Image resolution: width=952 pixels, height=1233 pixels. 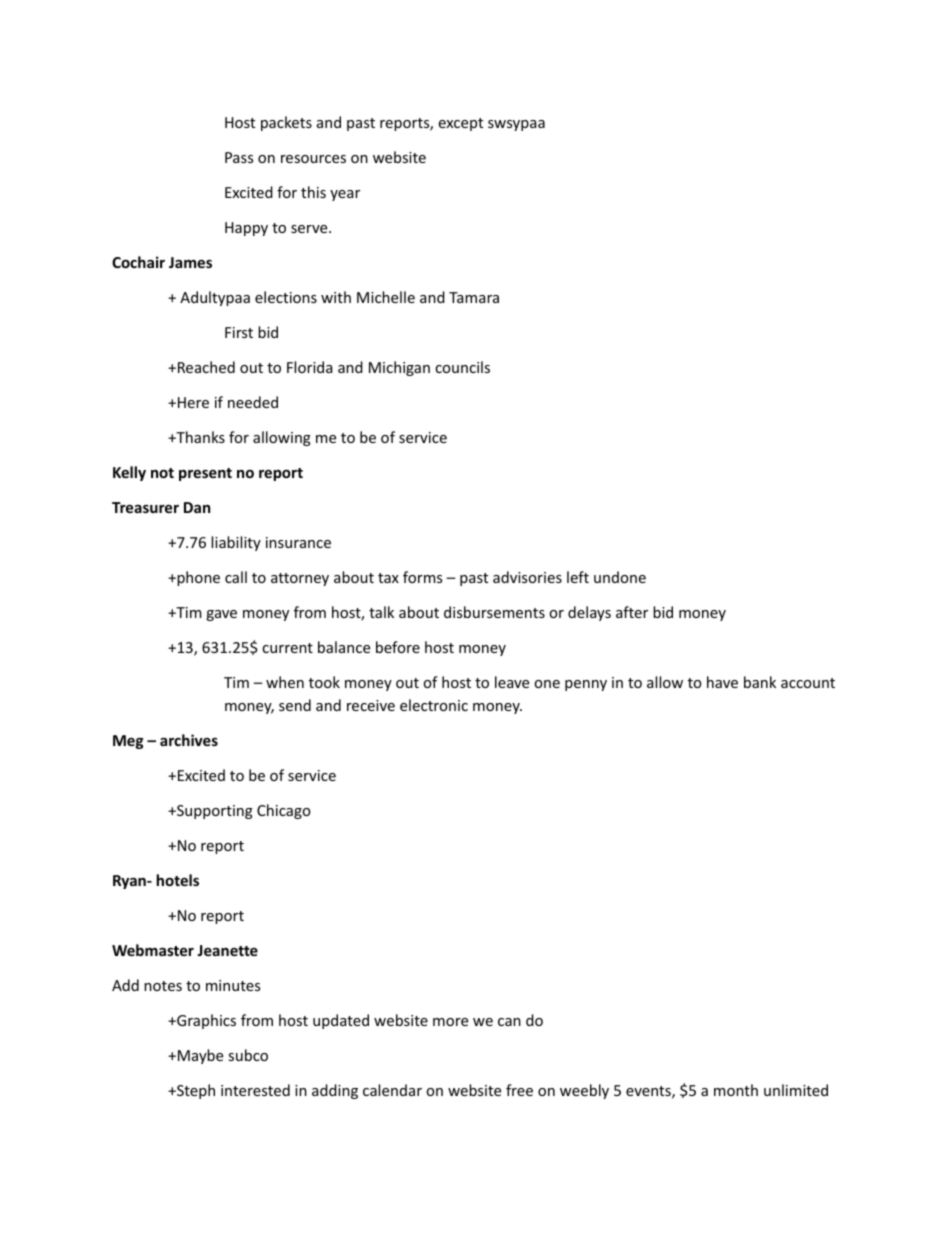 I want to click on Maybe, so click(x=199, y=1056).
